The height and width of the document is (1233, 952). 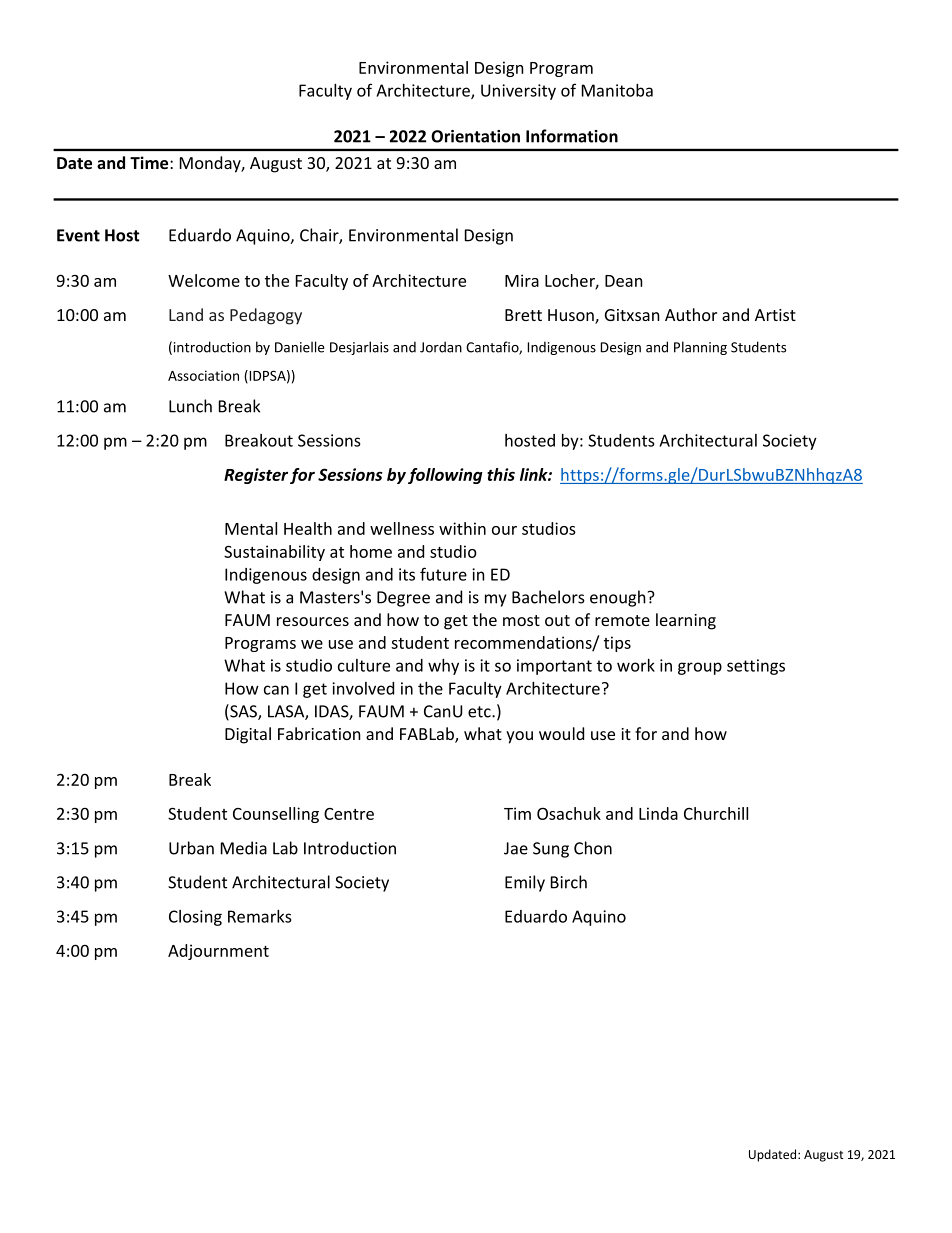 I want to click on etc, so click(x=480, y=712).
